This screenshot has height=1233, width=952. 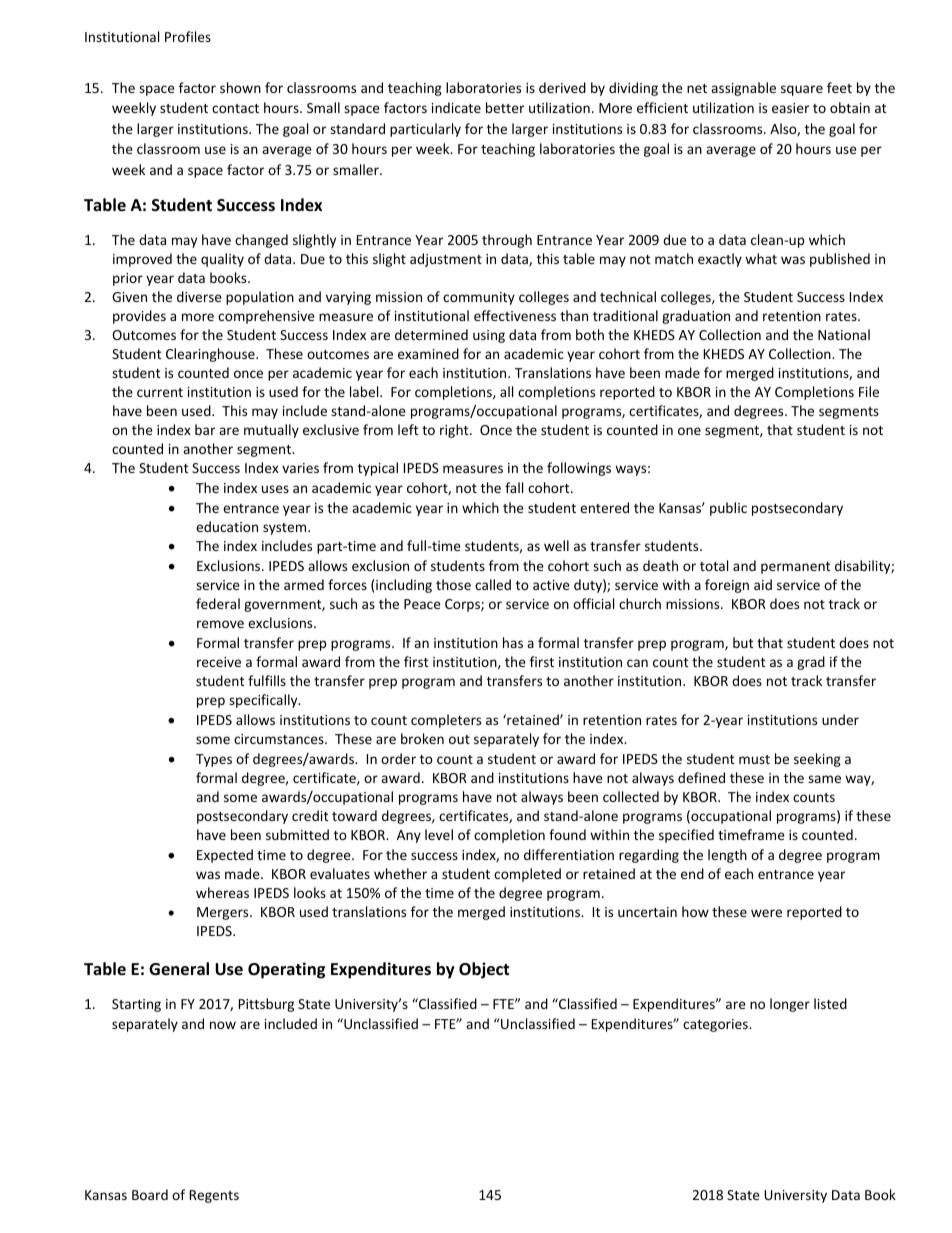 What do you see at coordinates (513, 642) in the screenshot?
I see `has` at bounding box center [513, 642].
